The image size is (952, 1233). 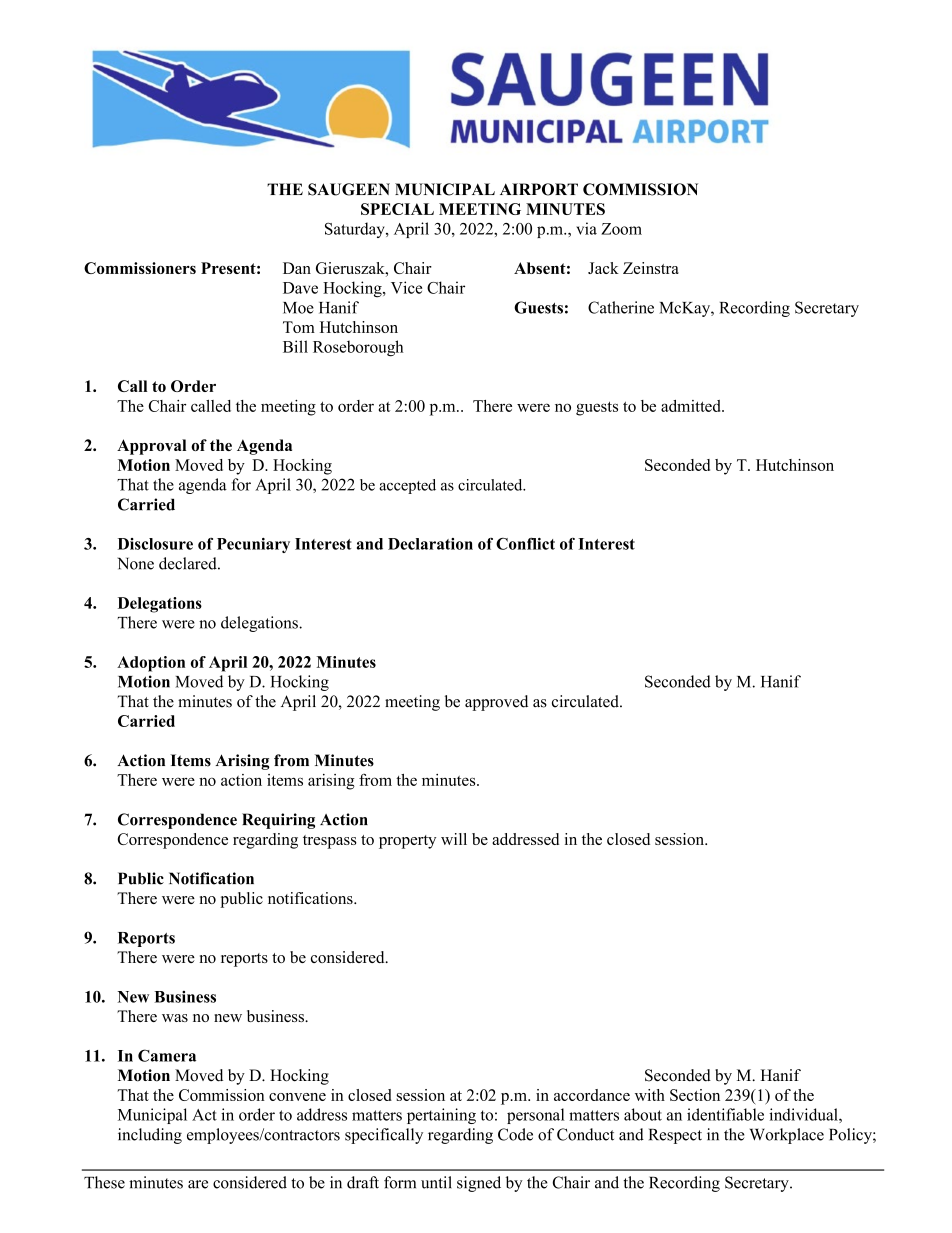 What do you see at coordinates (695, 1095) in the page?
I see `Section` at bounding box center [695, 1095].
